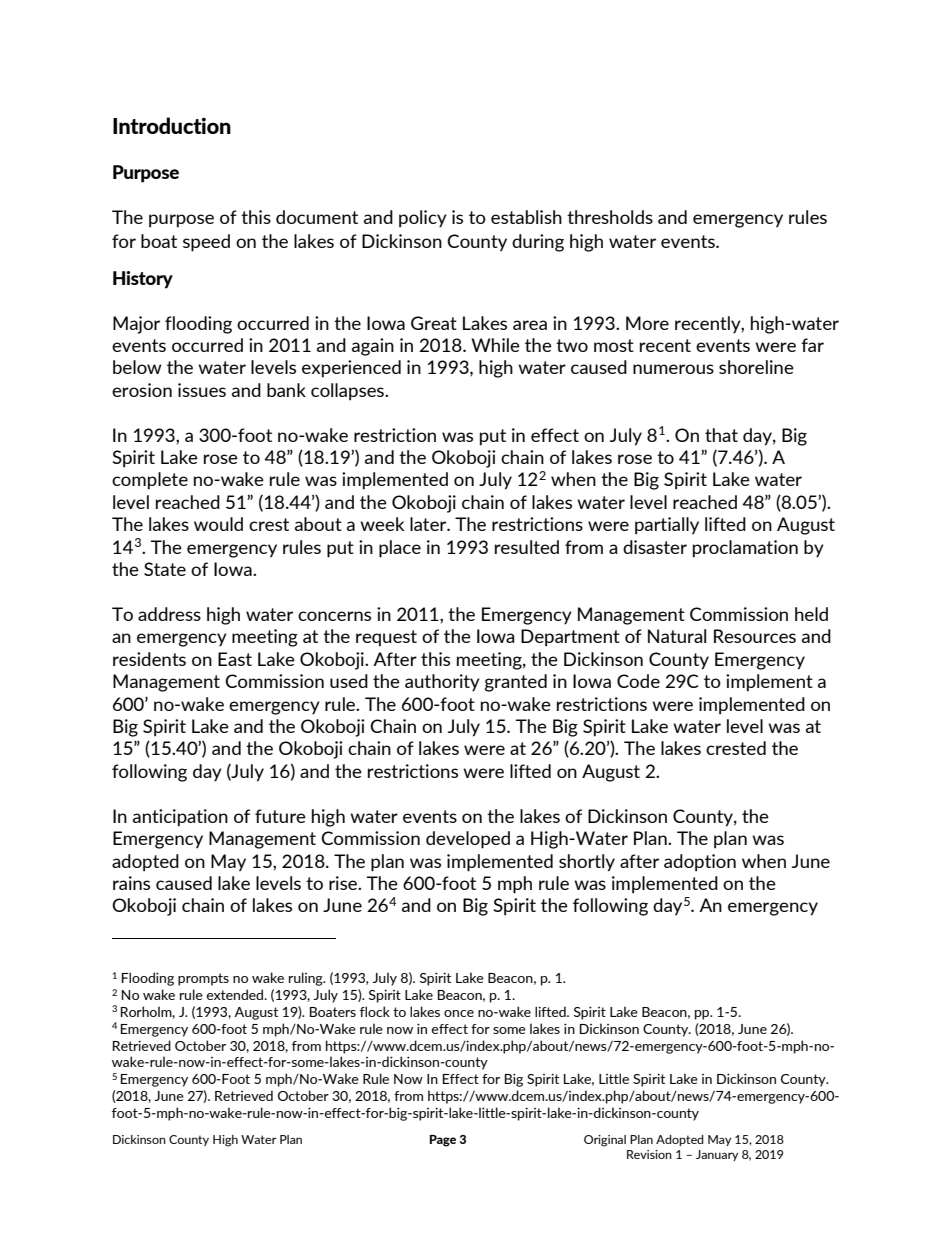 The width and height of the screenshot is (952, 1233). Describe the element at coordinates (423, 219) in the screenshot. I see `policy` at that location.
